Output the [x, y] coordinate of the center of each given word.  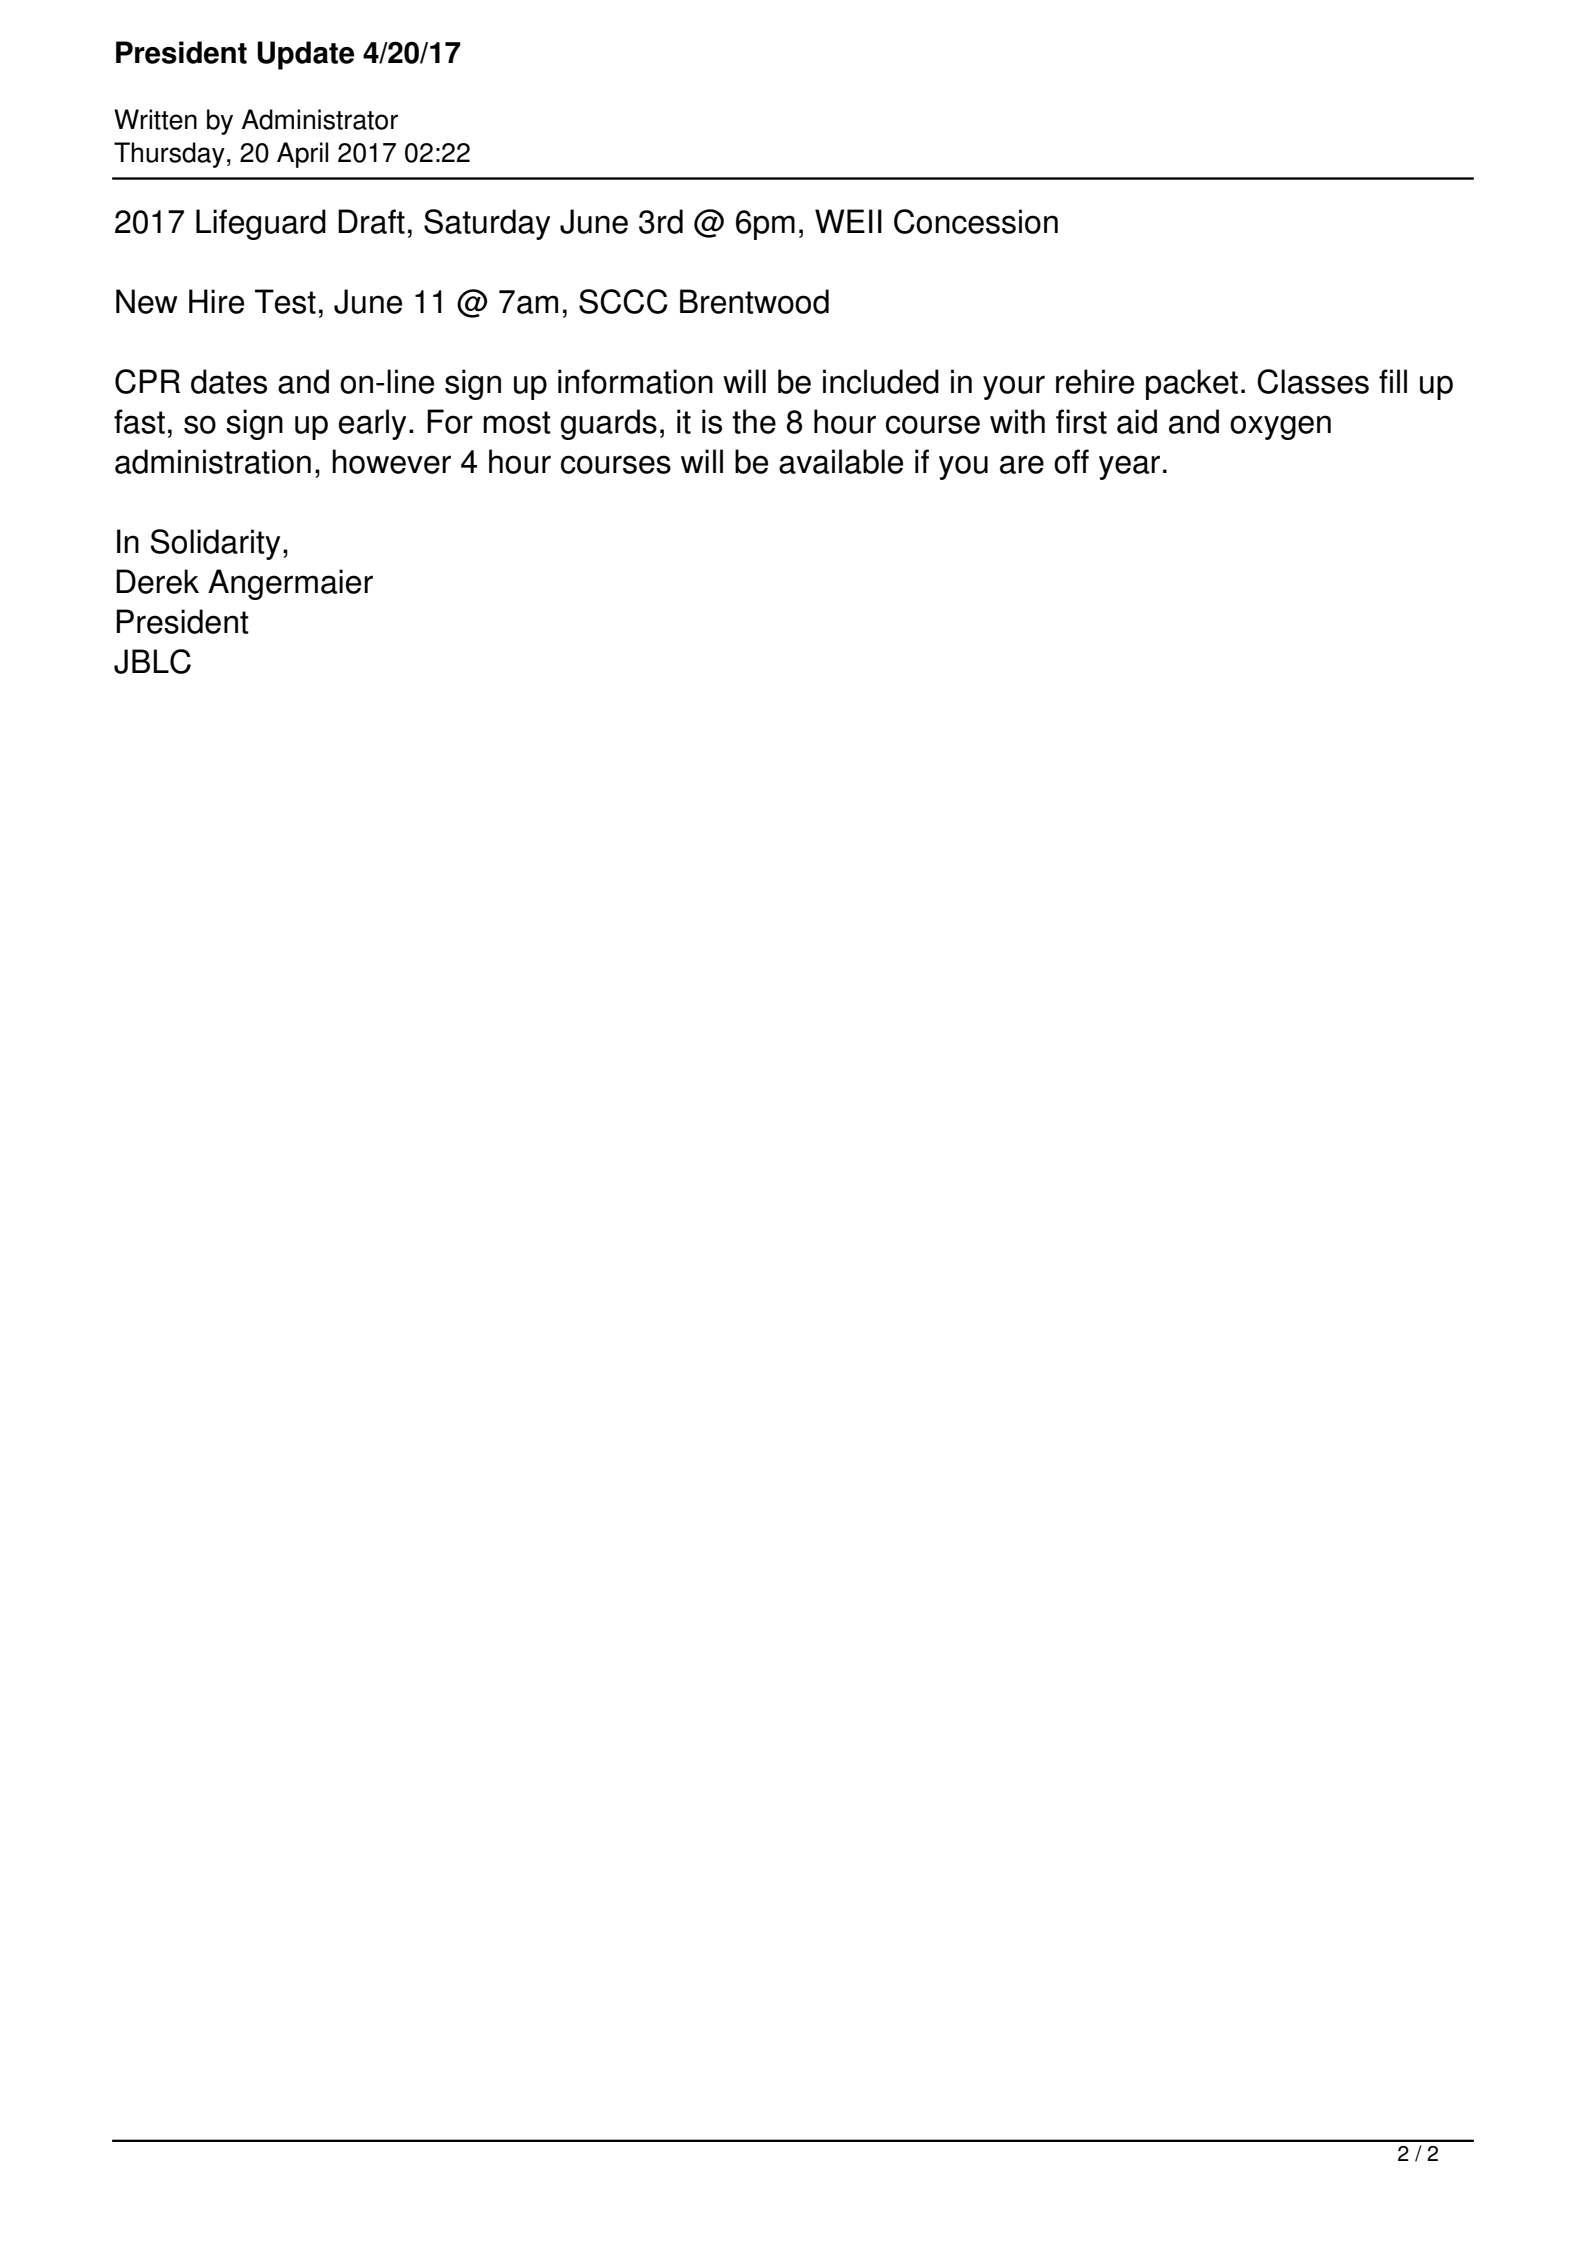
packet [1192, 384]
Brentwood [754, 301]
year [1129, 467]
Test [285, 301]
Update [305, 55]
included [881, 381]
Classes [1313, 381]
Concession [976, 221]
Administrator [320, 119]
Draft [371, 221]
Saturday [487, 224]
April [302, 155]
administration [213, 461]
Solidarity [215, 544]
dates [229, 381]
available [841, 461]
